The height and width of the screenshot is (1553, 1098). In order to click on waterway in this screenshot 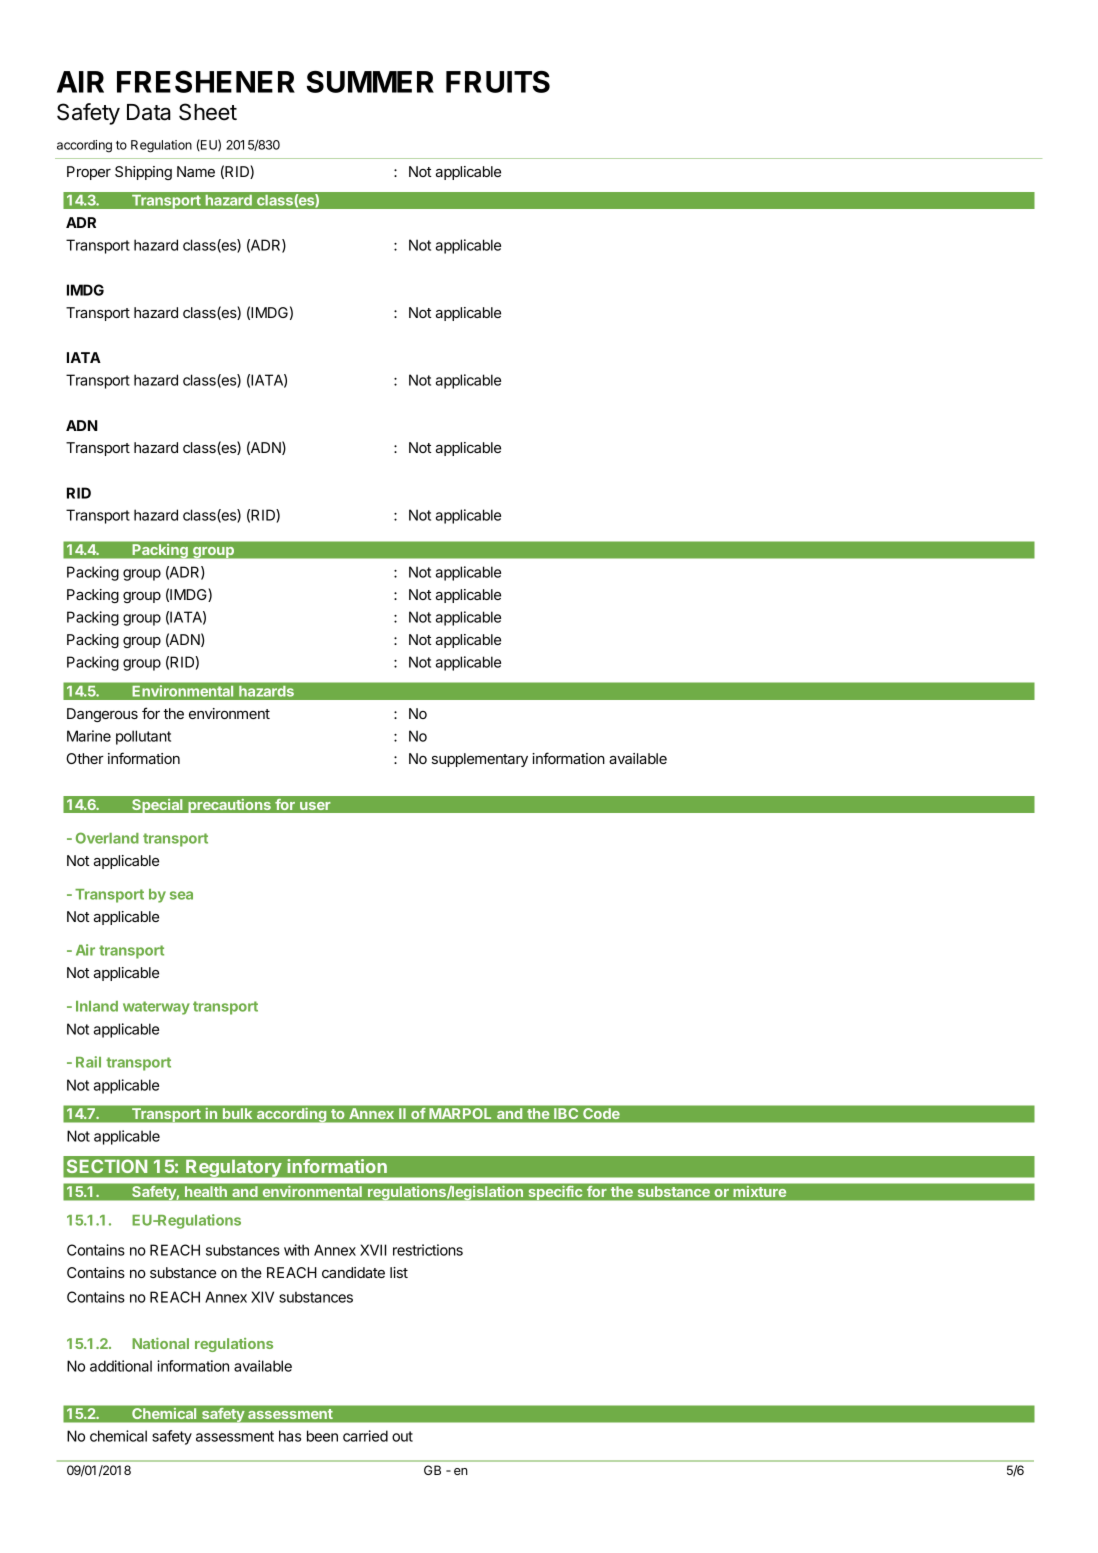, I will do `click(156, 1008)`.
